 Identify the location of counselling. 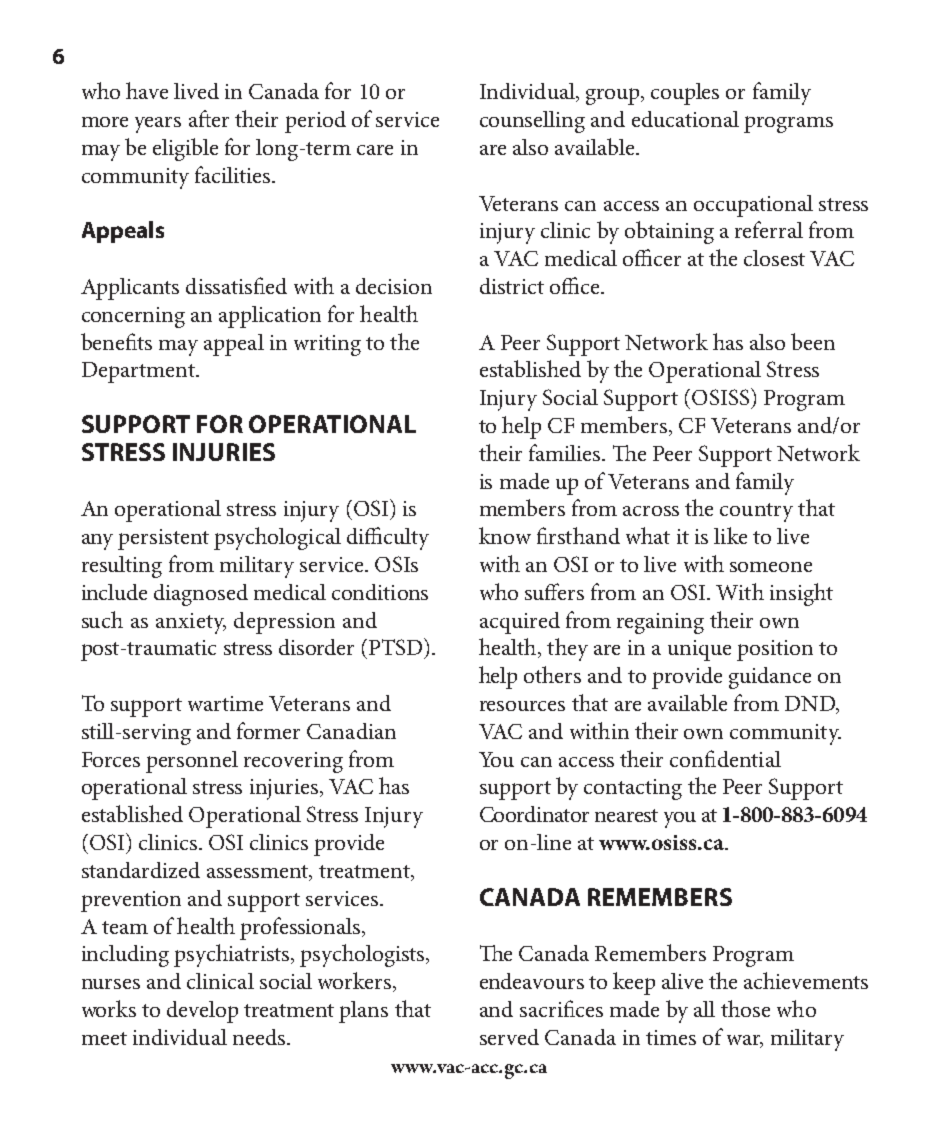
(532, 122).
